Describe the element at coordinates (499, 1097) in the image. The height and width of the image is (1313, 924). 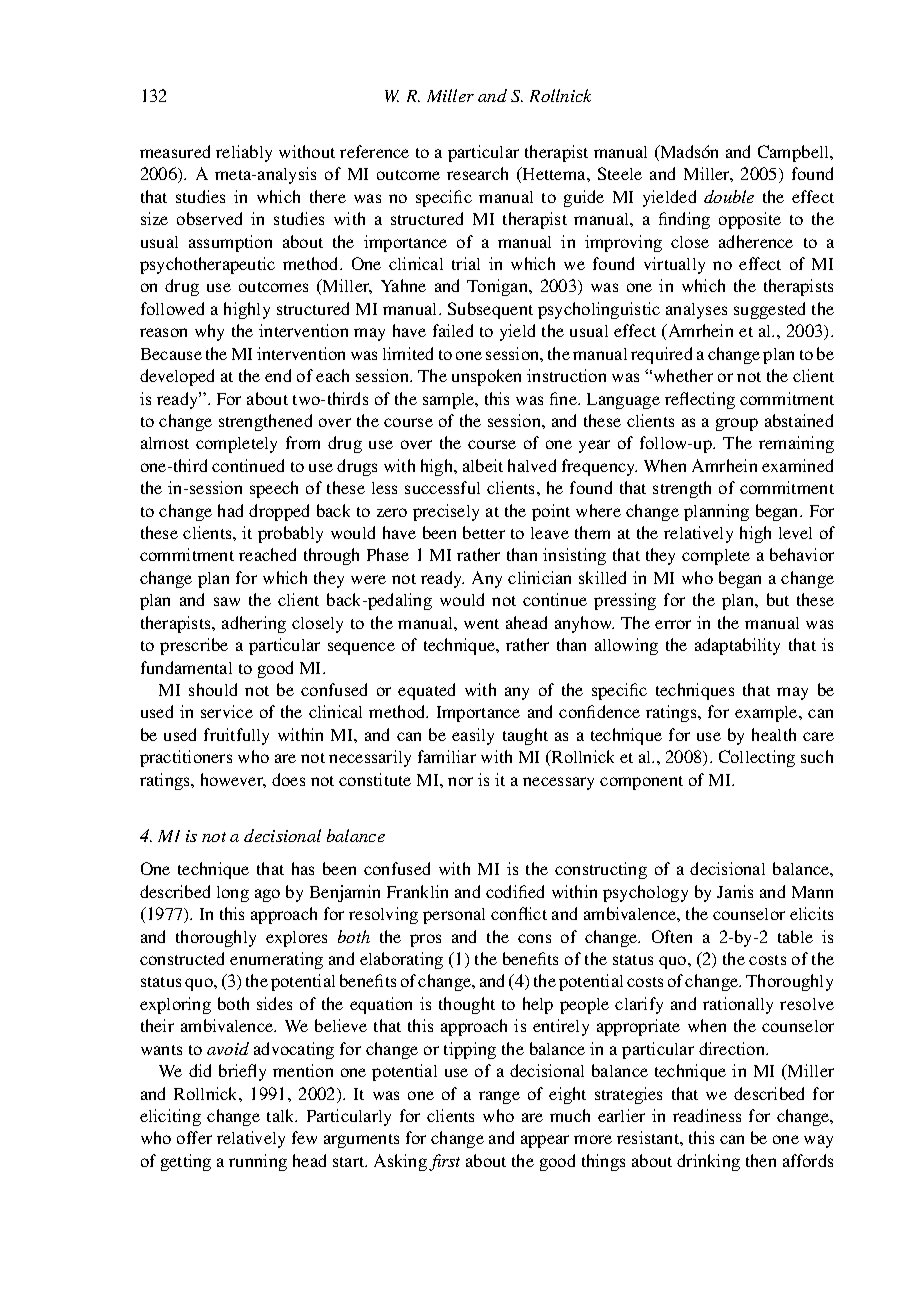
I see `range` at that location.
